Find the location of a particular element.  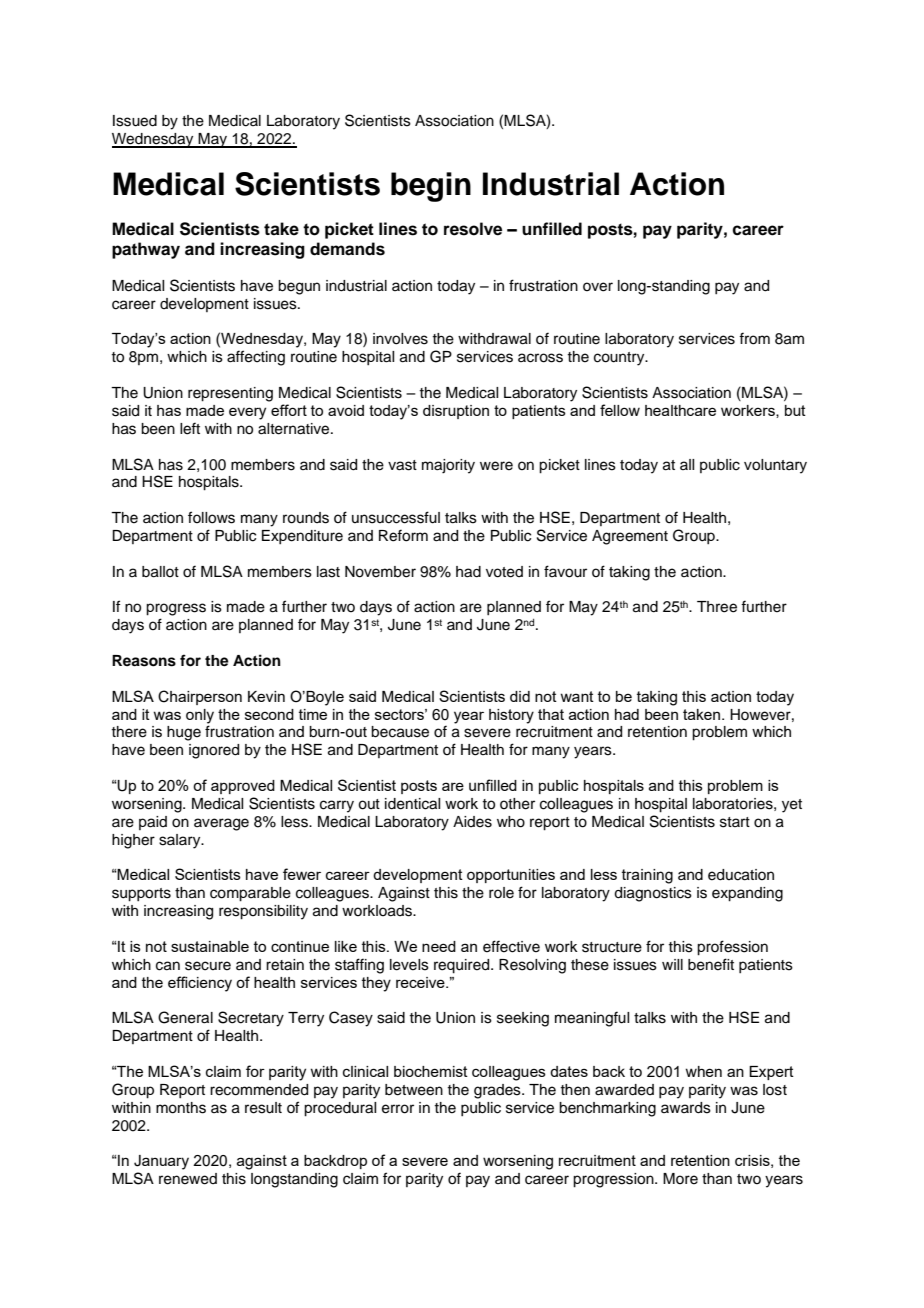

representing is located at coordinates (230, 394).
